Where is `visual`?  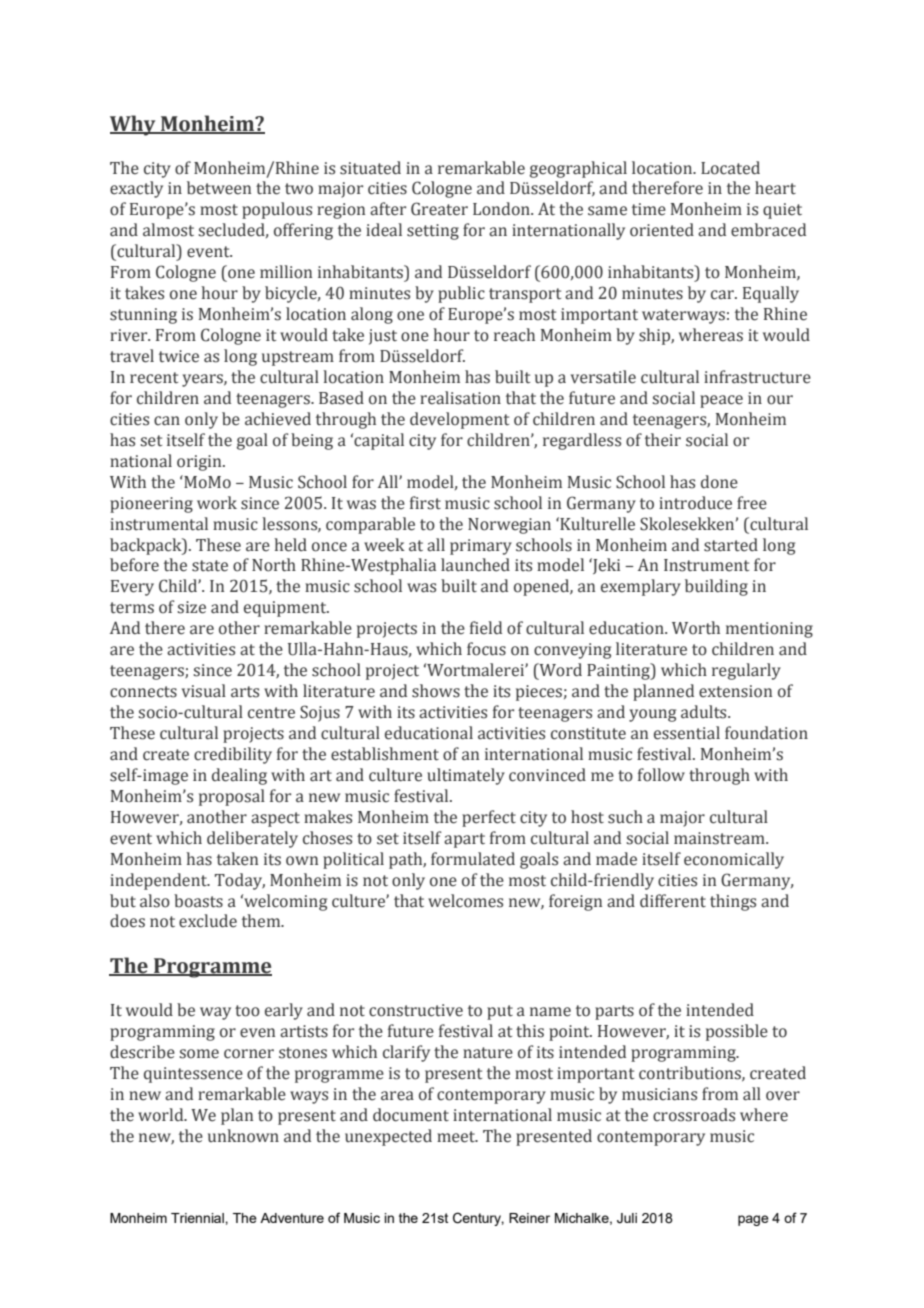 visual is located at coordinates (204, 691).
